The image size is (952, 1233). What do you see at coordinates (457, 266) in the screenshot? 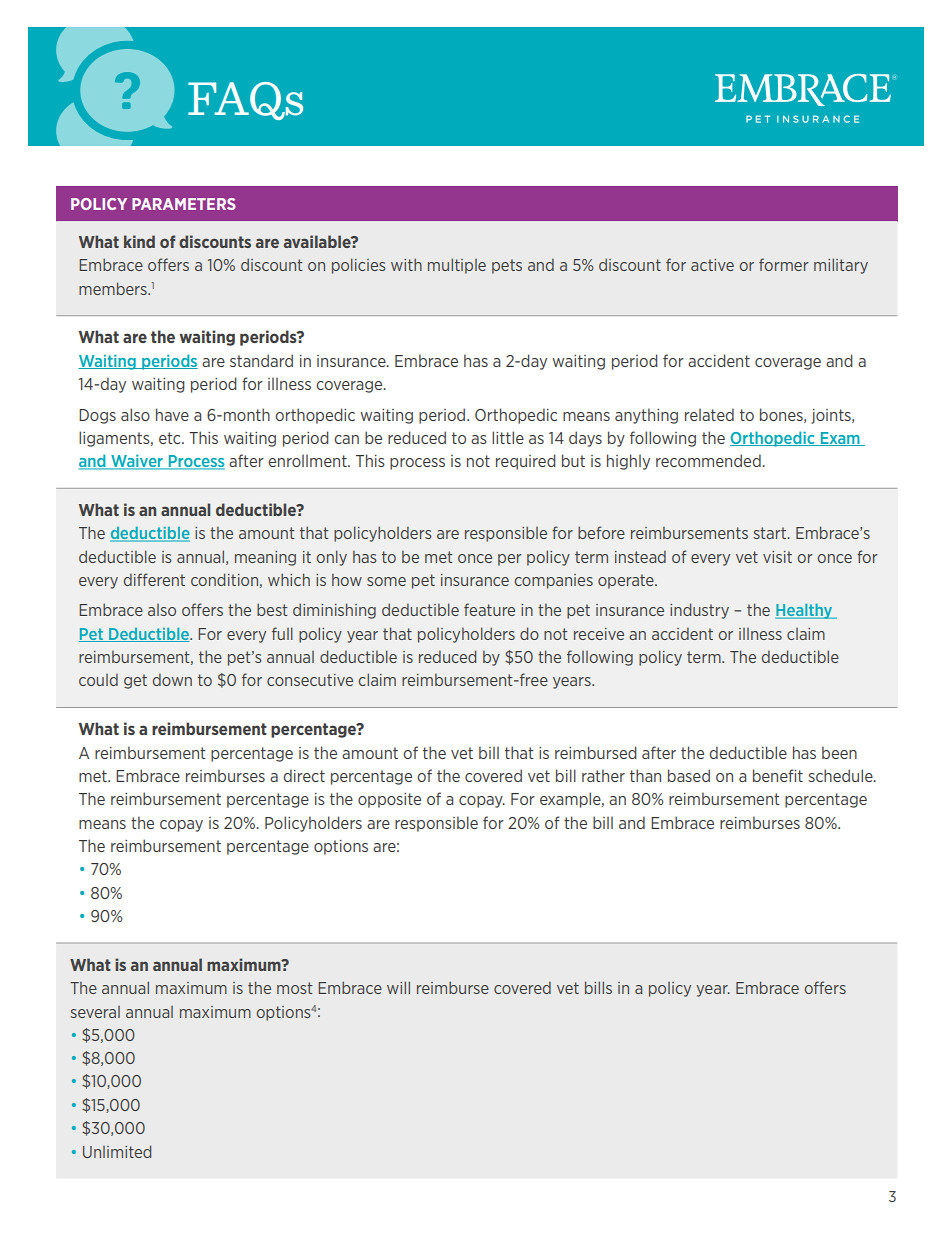
I see `multiple` at bounding box center [457, 266].
